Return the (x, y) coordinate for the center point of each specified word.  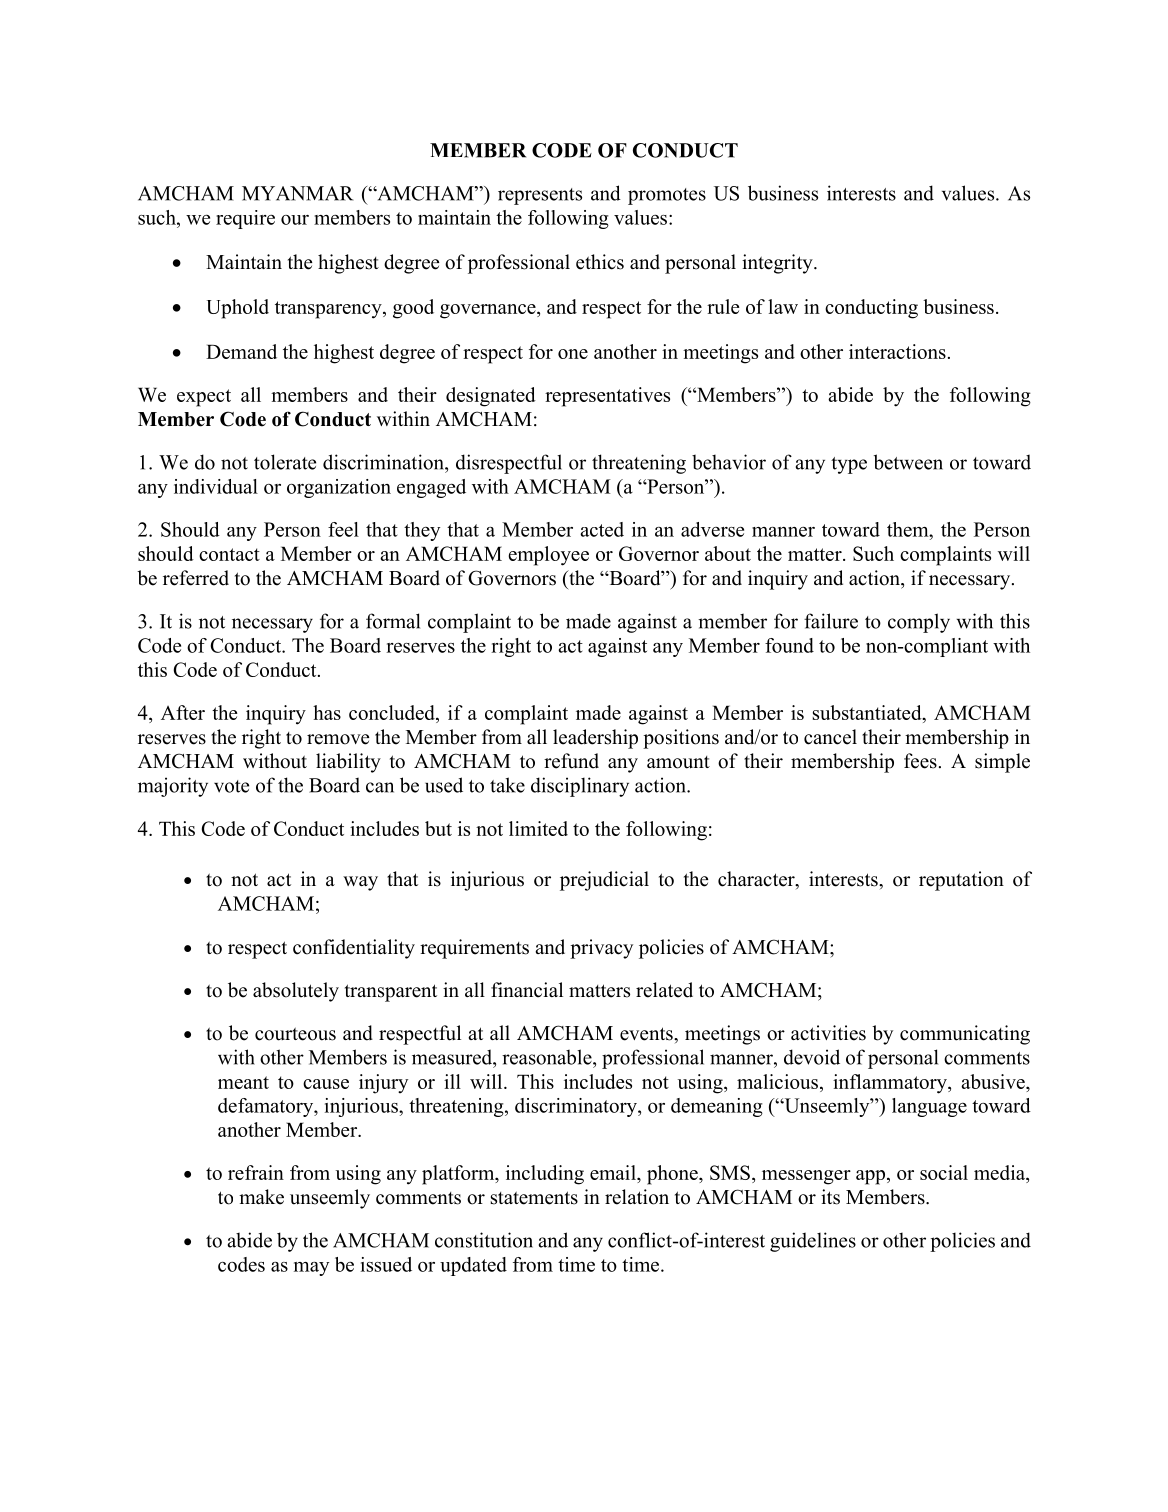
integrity (778, 264)
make (261, 1197)
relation (637, 1197)
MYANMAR (297, 193)
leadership (595, 739)
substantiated (868, 714)
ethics (600, 262)
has (327, 712)
